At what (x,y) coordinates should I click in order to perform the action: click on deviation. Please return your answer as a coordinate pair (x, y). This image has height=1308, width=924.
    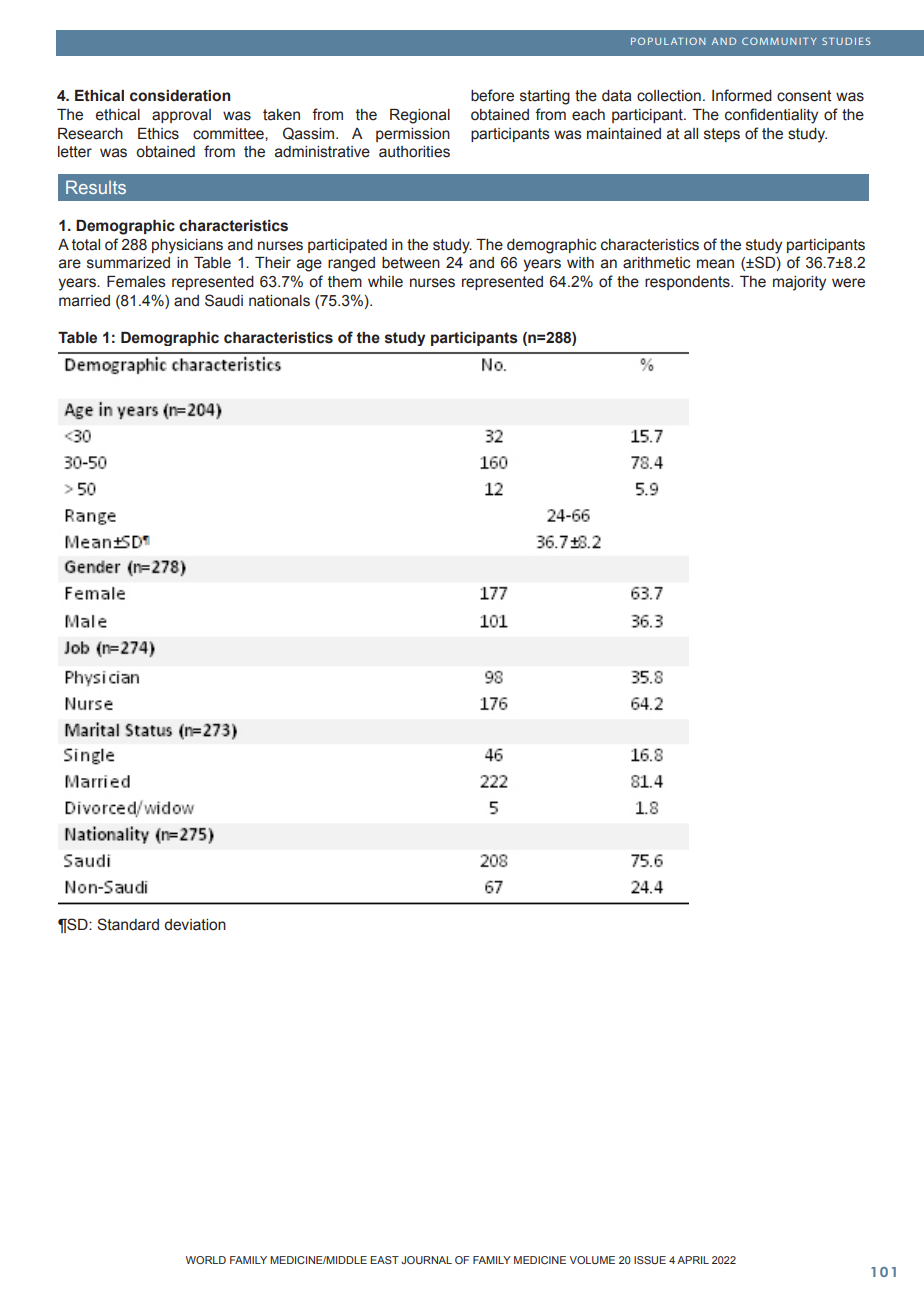
    Looking at the image, I should click on (195, 925).
